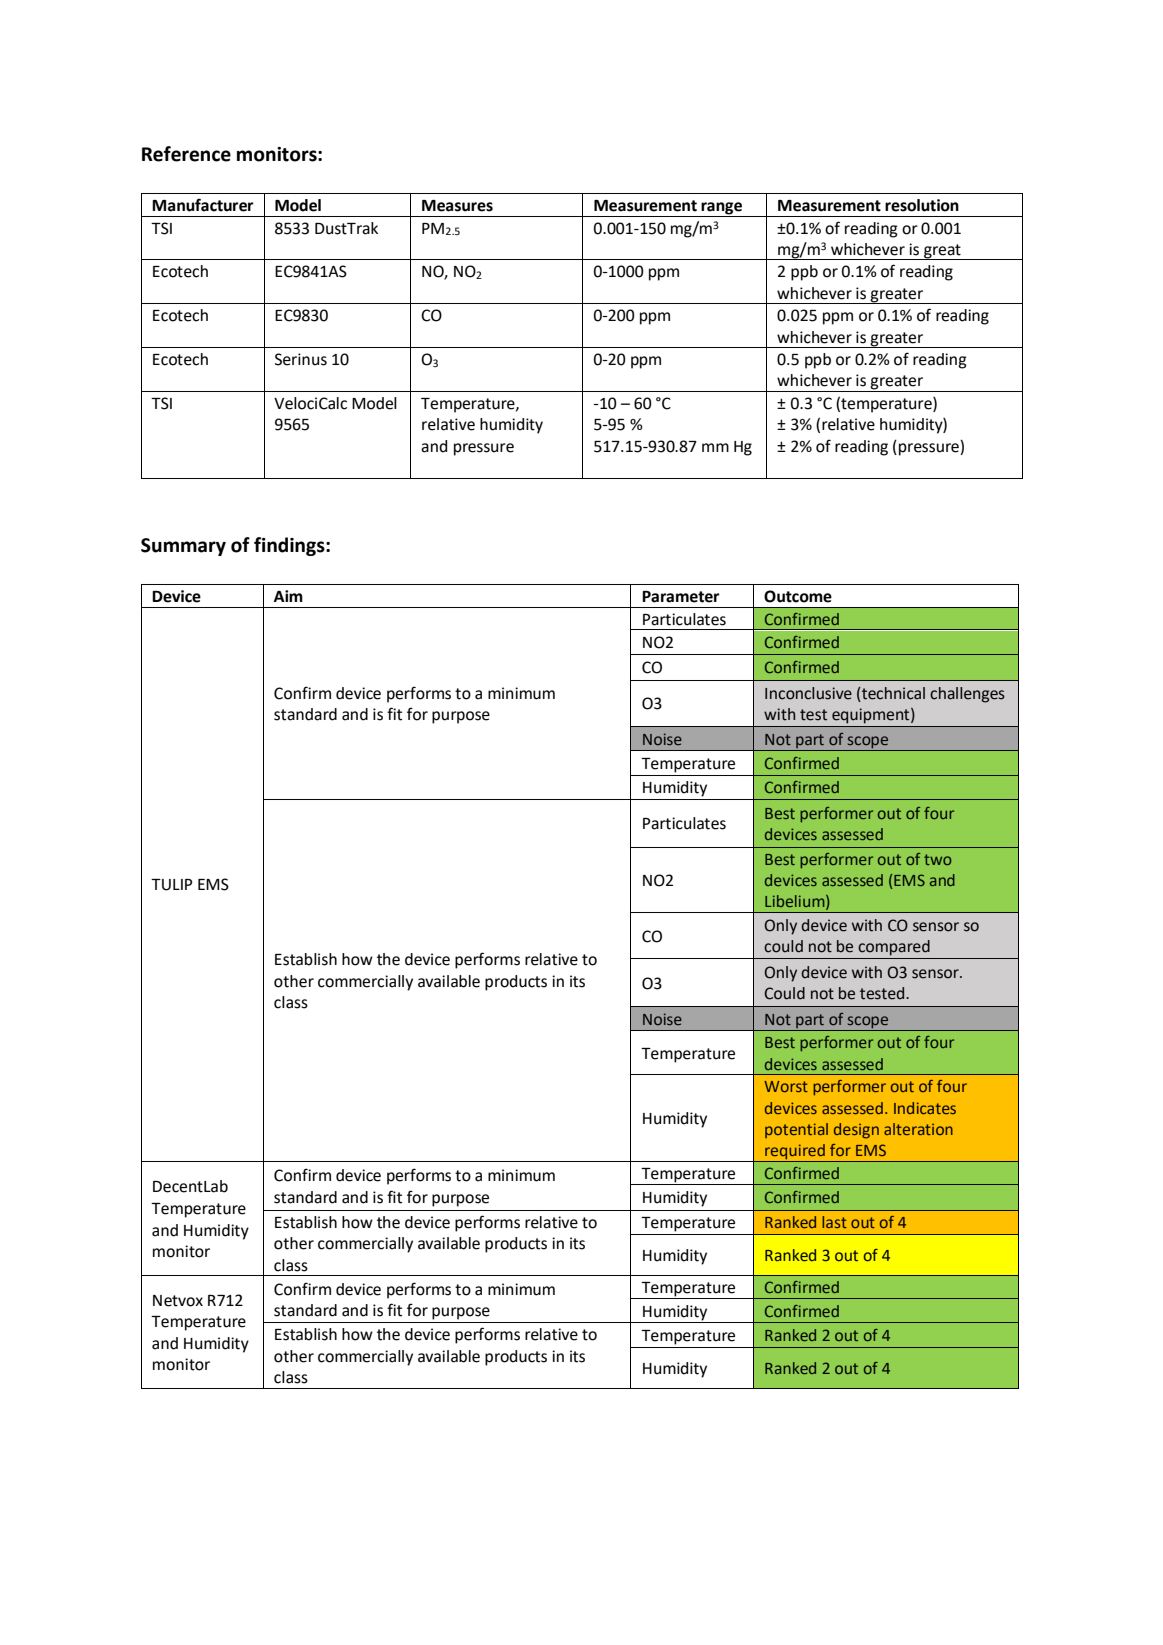  What do you see at coordinates (798, 596) in the image?
I see `Outcome` at bounding box center [798, 596].
